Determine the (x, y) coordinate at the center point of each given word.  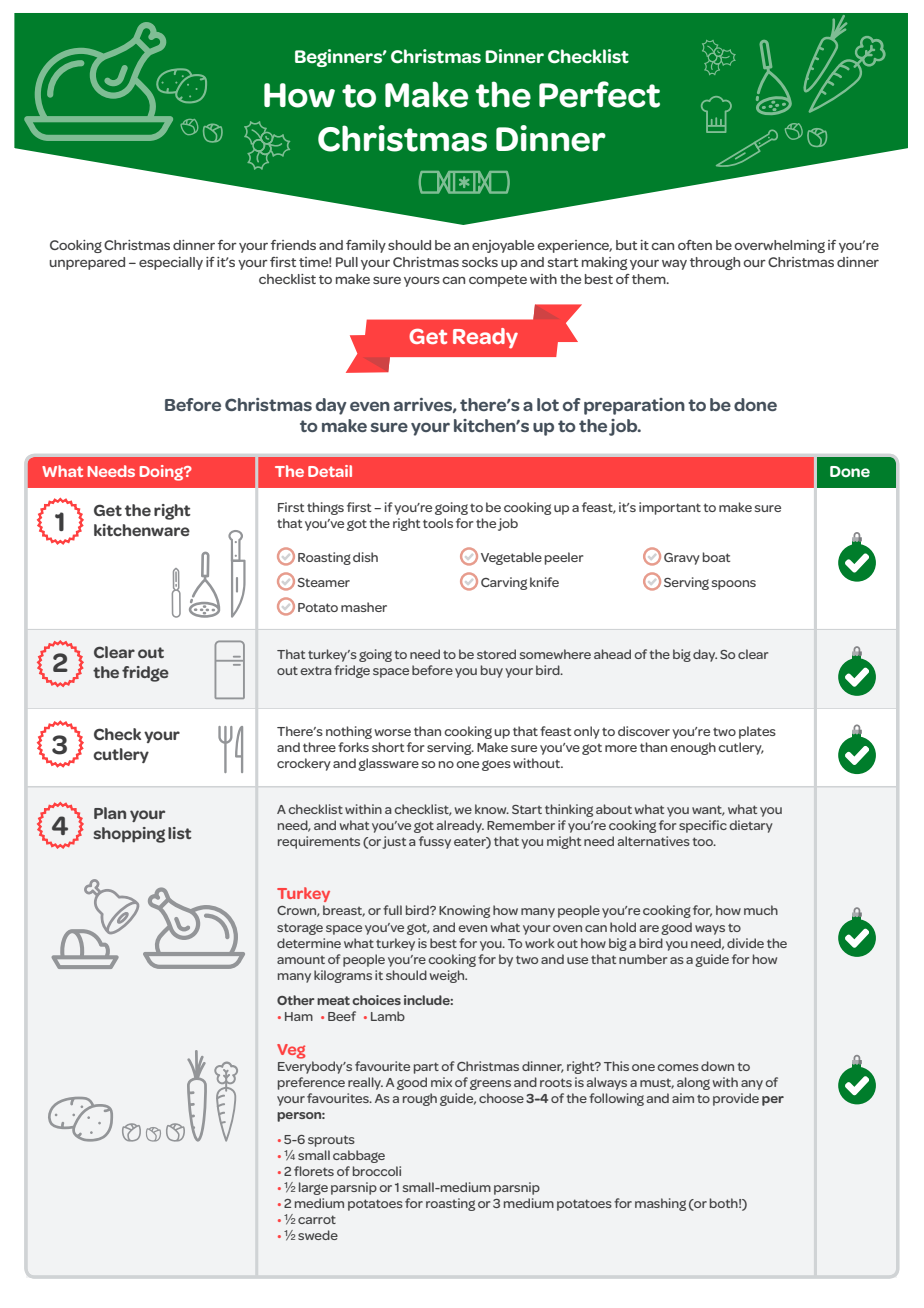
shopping (129, 835)
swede (318, 1235)
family (366, 246)
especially (171, 263)
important (670, 508)
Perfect (599, 94)
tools (438, 523)
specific (703, 826)
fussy (435, 842)
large (313, 1188)
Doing (162, 473)
